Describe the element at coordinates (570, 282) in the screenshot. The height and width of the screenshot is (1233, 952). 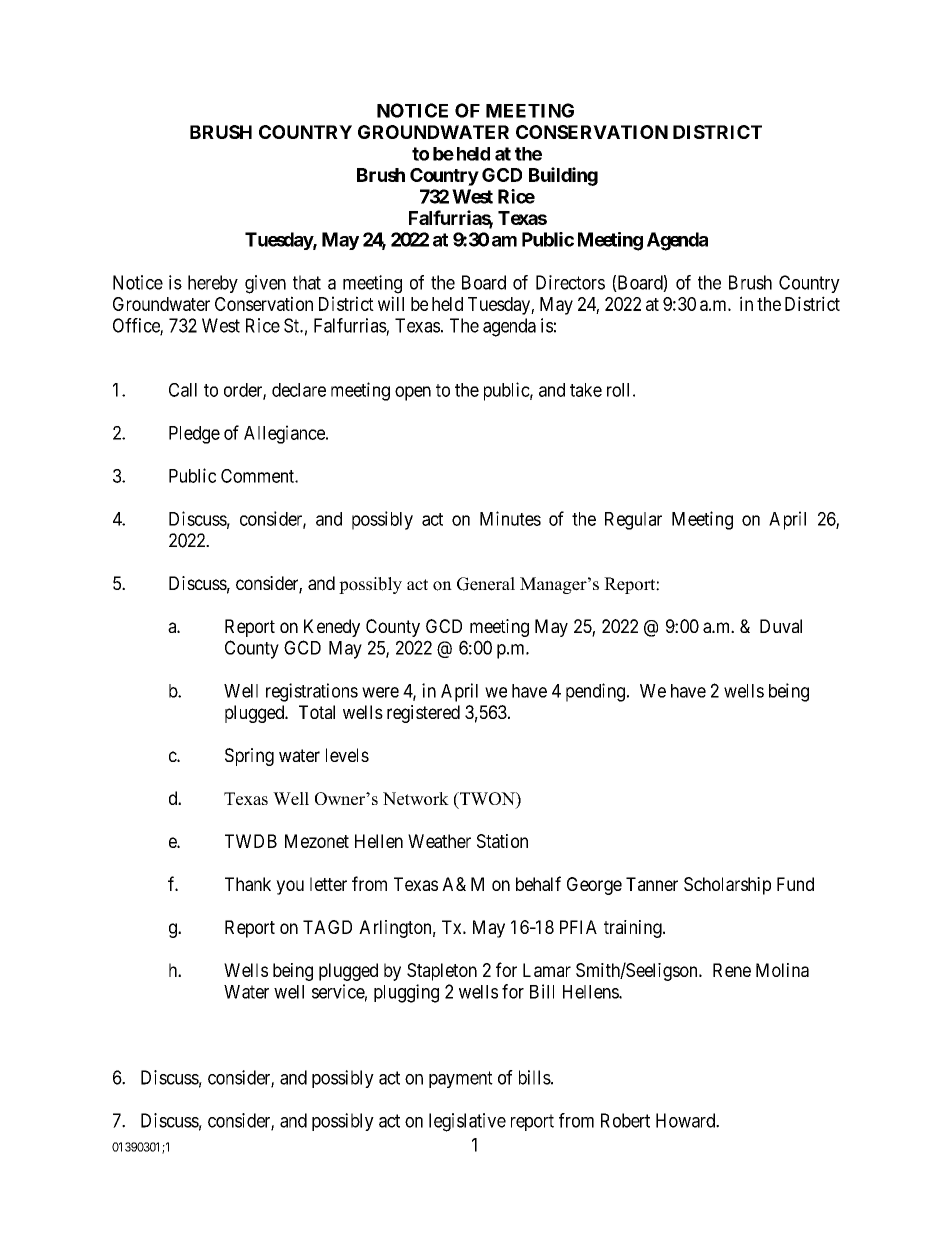
I see `Directors` at that location.
